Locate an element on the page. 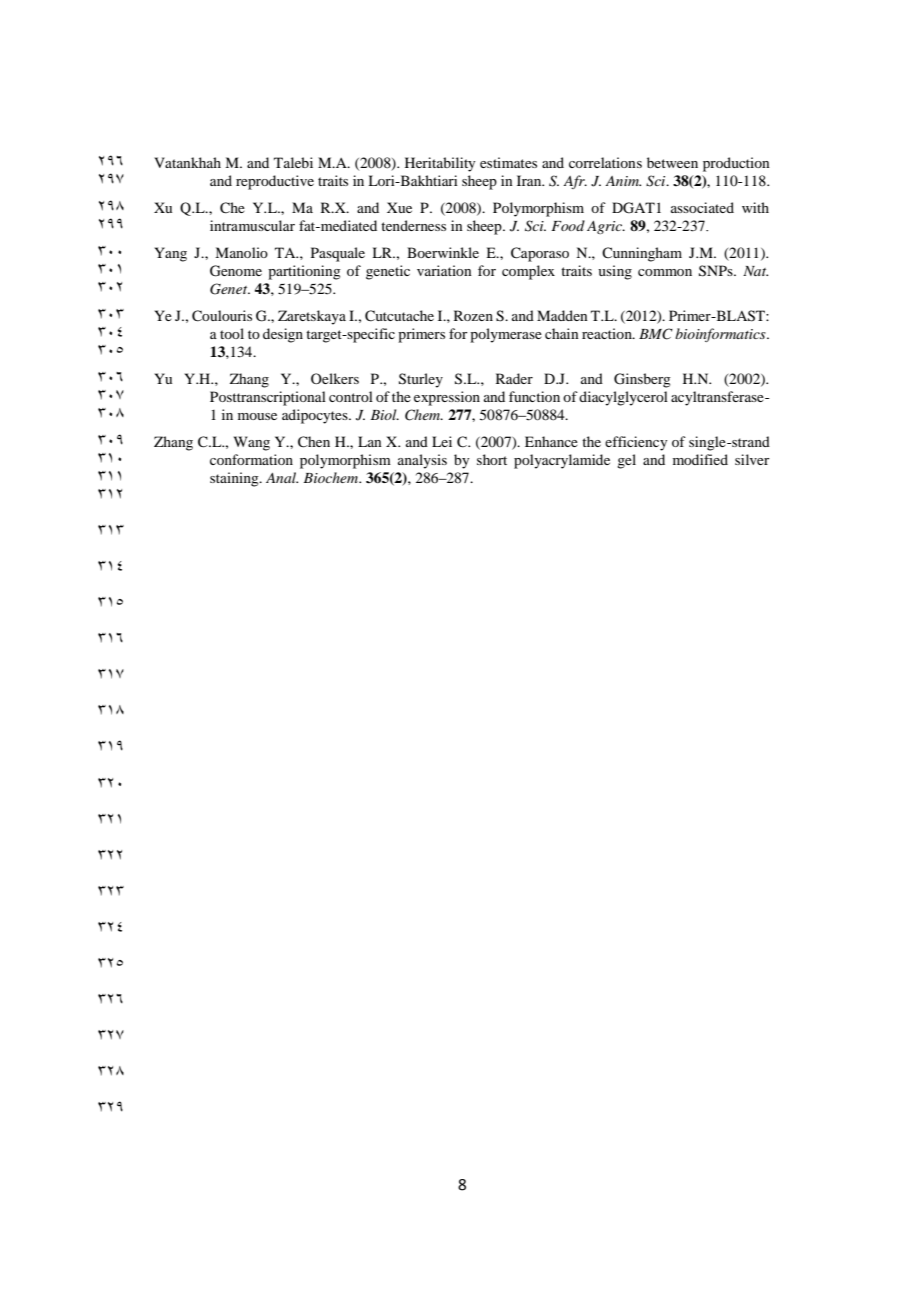 Image resolution: width=924 pixels, height=1308 pixels. tenderness is located at coordinates (413, 225).
